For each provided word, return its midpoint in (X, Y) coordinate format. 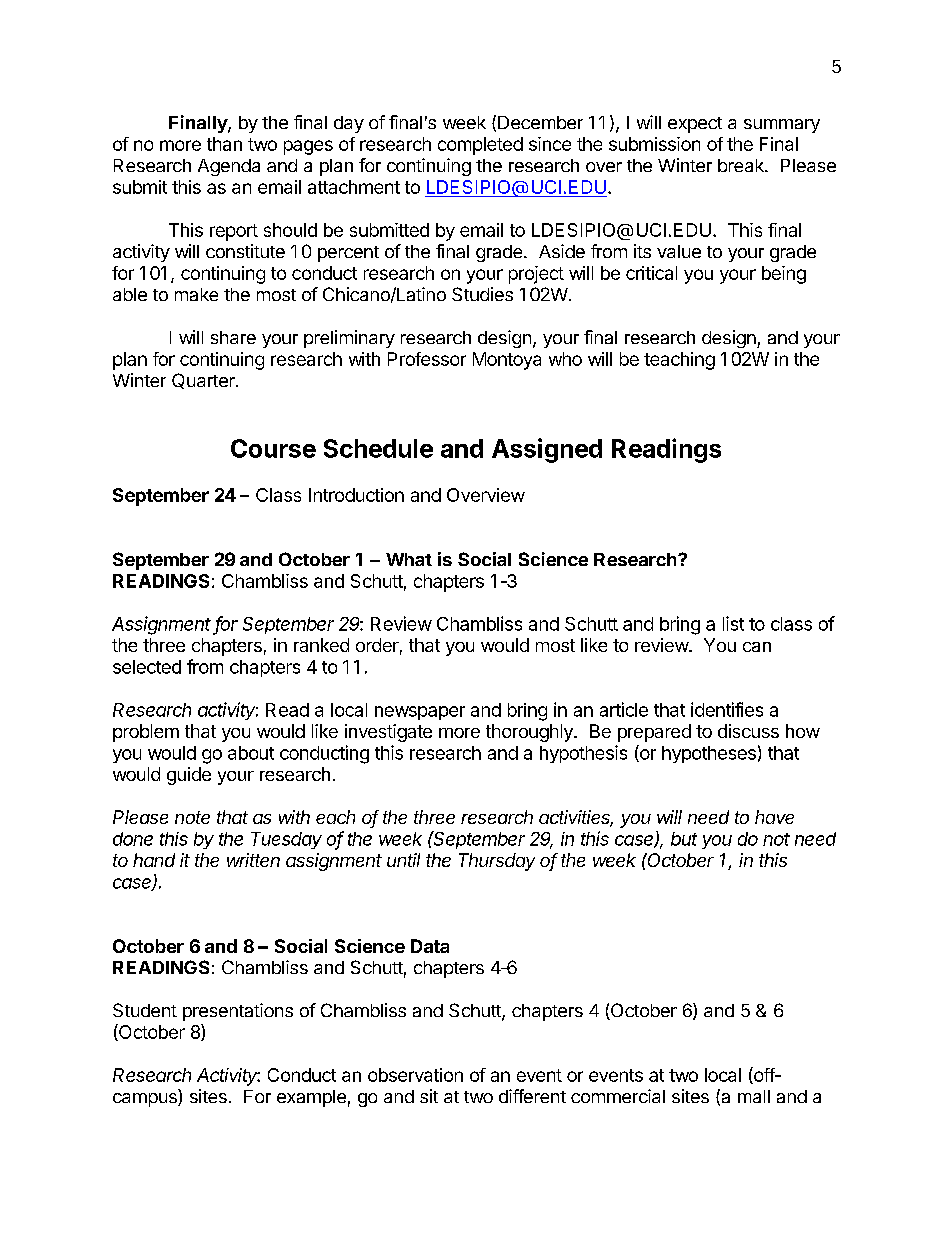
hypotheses (709, 754)
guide (189, 776)
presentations (238, 1012)
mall (754, 1096)
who (565, 359)
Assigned (547, 450)
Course (273, 448)
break (742, 165)
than (224, 144)
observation (415, 1075)
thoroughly (530, 733)
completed (480, 146)
